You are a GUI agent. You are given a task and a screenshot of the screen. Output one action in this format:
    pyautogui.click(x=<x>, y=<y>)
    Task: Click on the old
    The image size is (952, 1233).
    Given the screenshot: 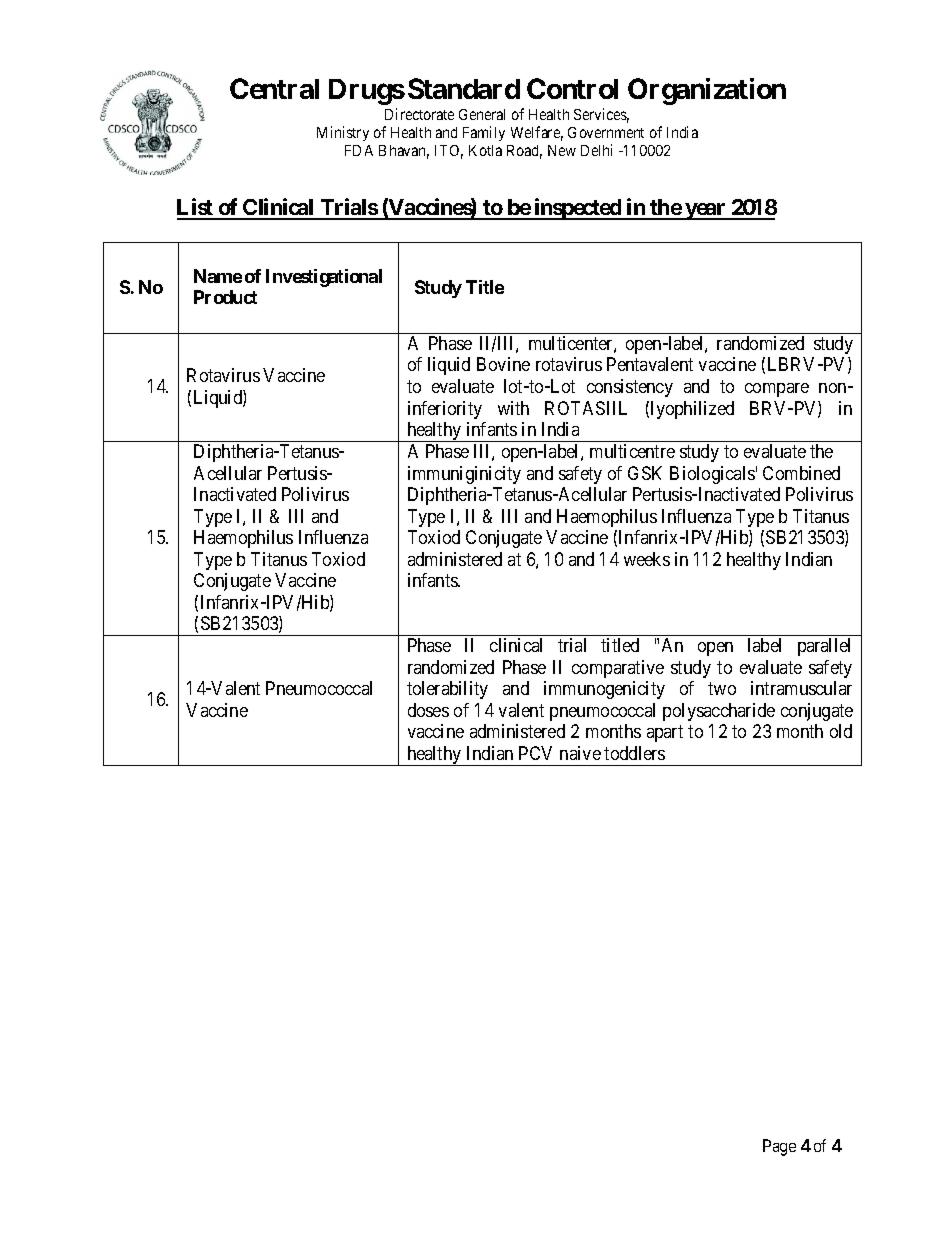 What is the action you would take?
    pyautogui.click(x=841, y=731)
